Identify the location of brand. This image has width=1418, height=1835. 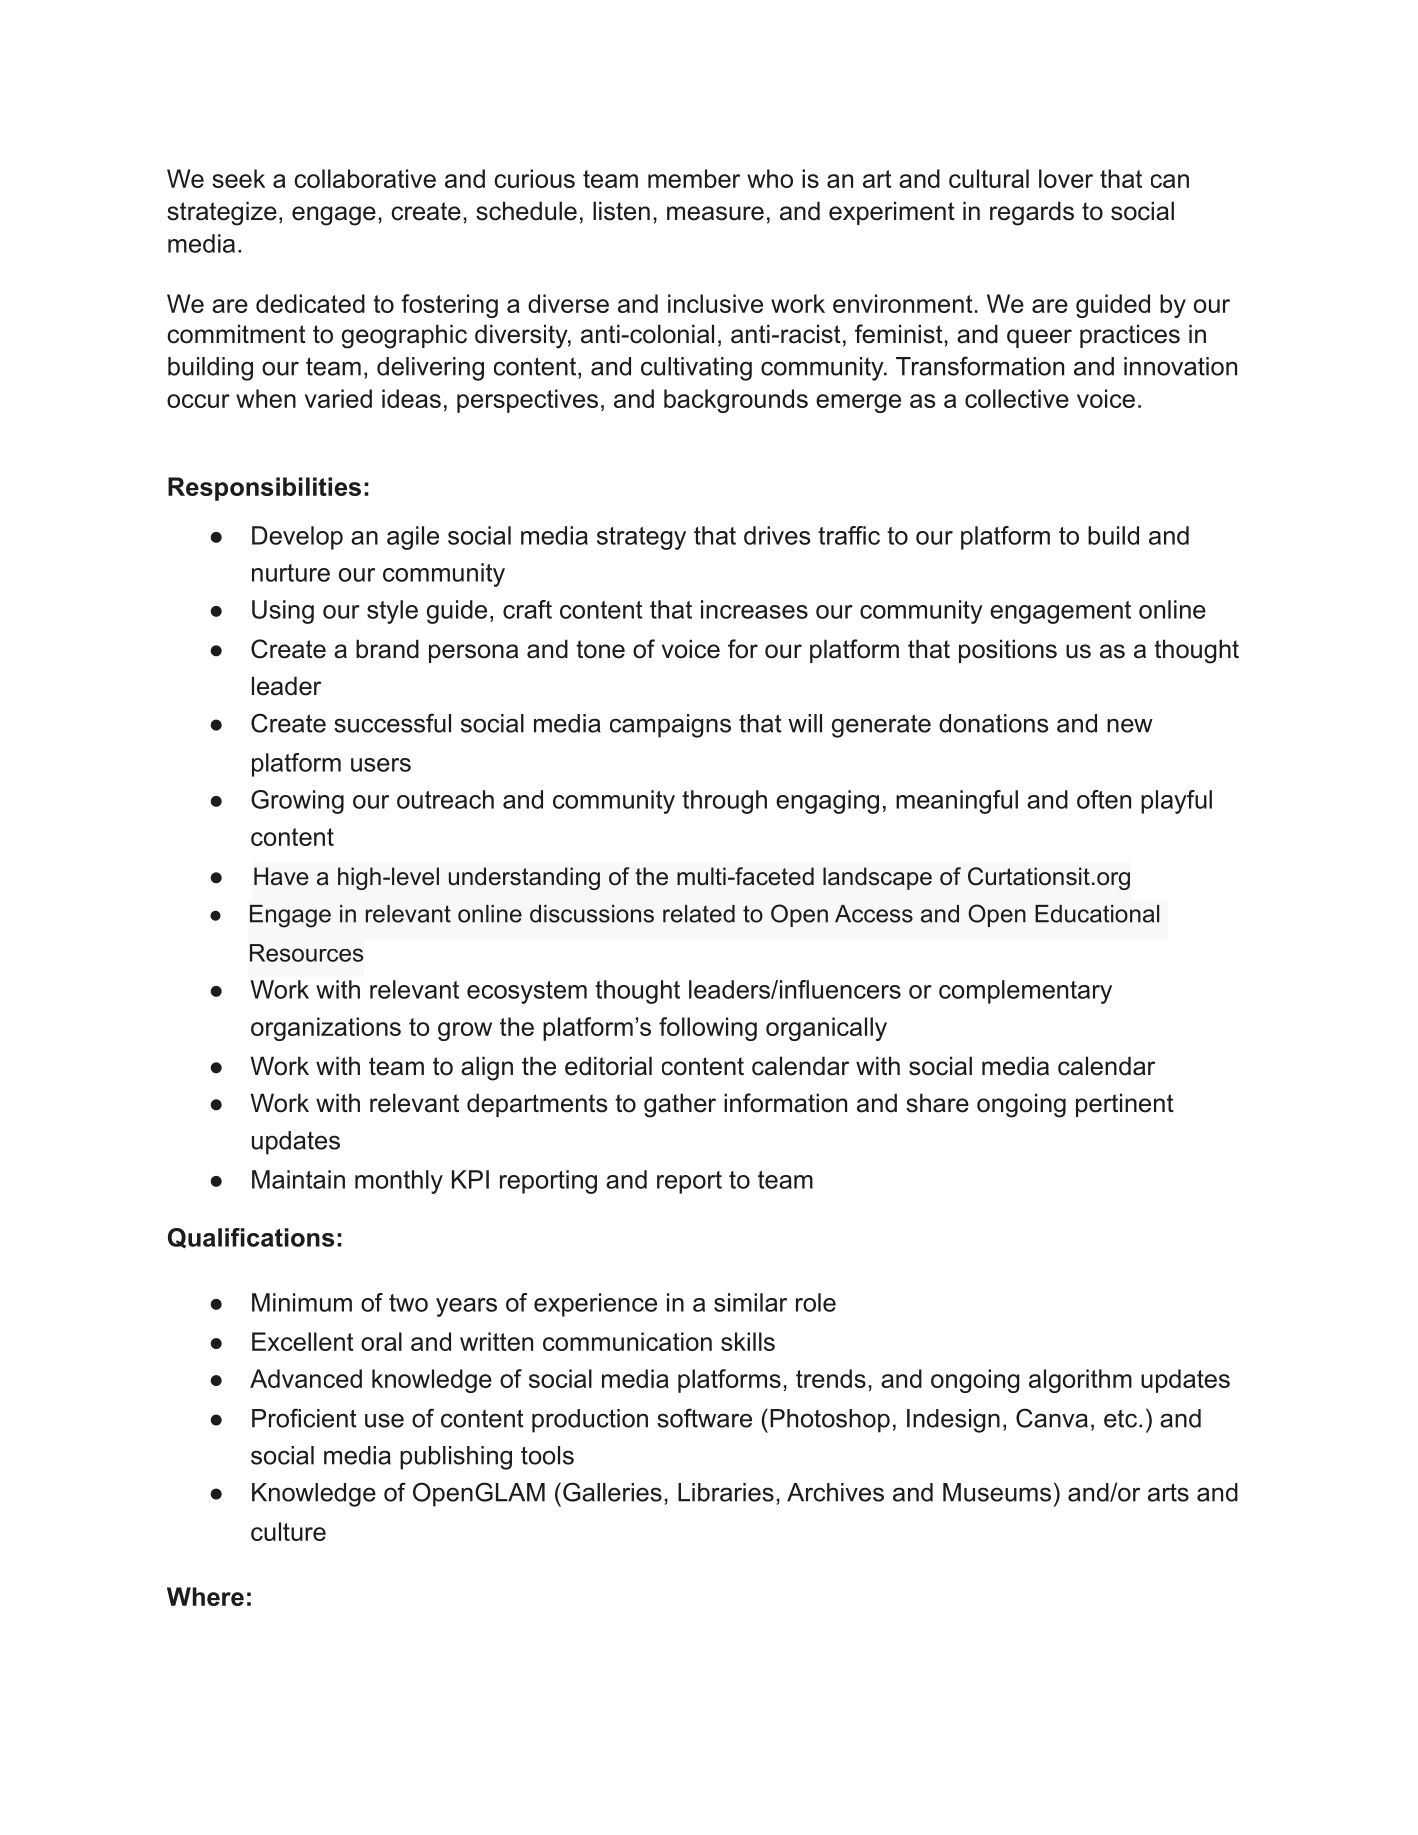
(387, 649).
